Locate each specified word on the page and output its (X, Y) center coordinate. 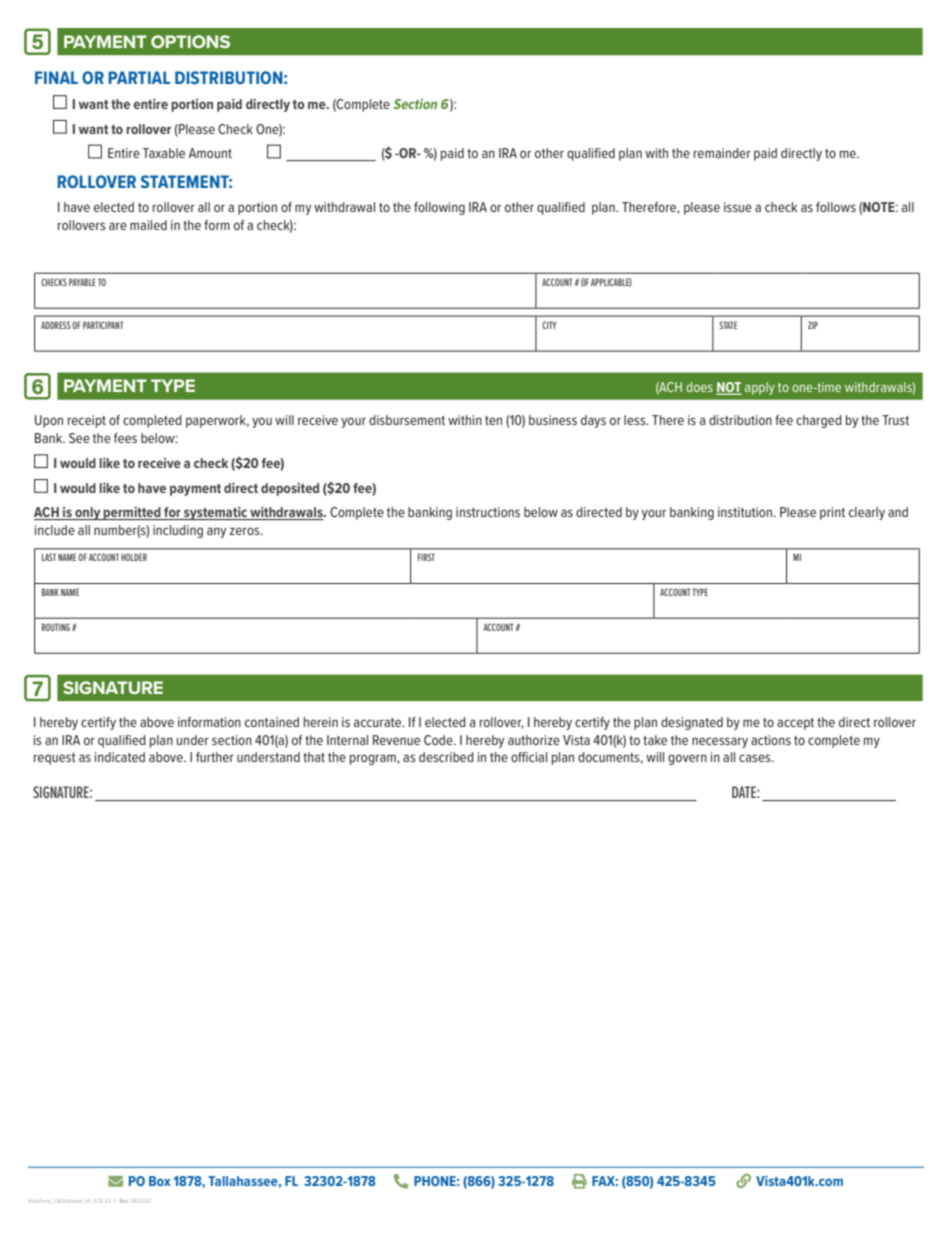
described (446, 757)
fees (125, 438)
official (529, 757)
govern (687, 759)
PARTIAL (139, 77)
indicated (120, 757)
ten (493, 420)
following (439, 208)
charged (819, 421)
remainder (722, 153)
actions (771, 740)
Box (159, 1181)
